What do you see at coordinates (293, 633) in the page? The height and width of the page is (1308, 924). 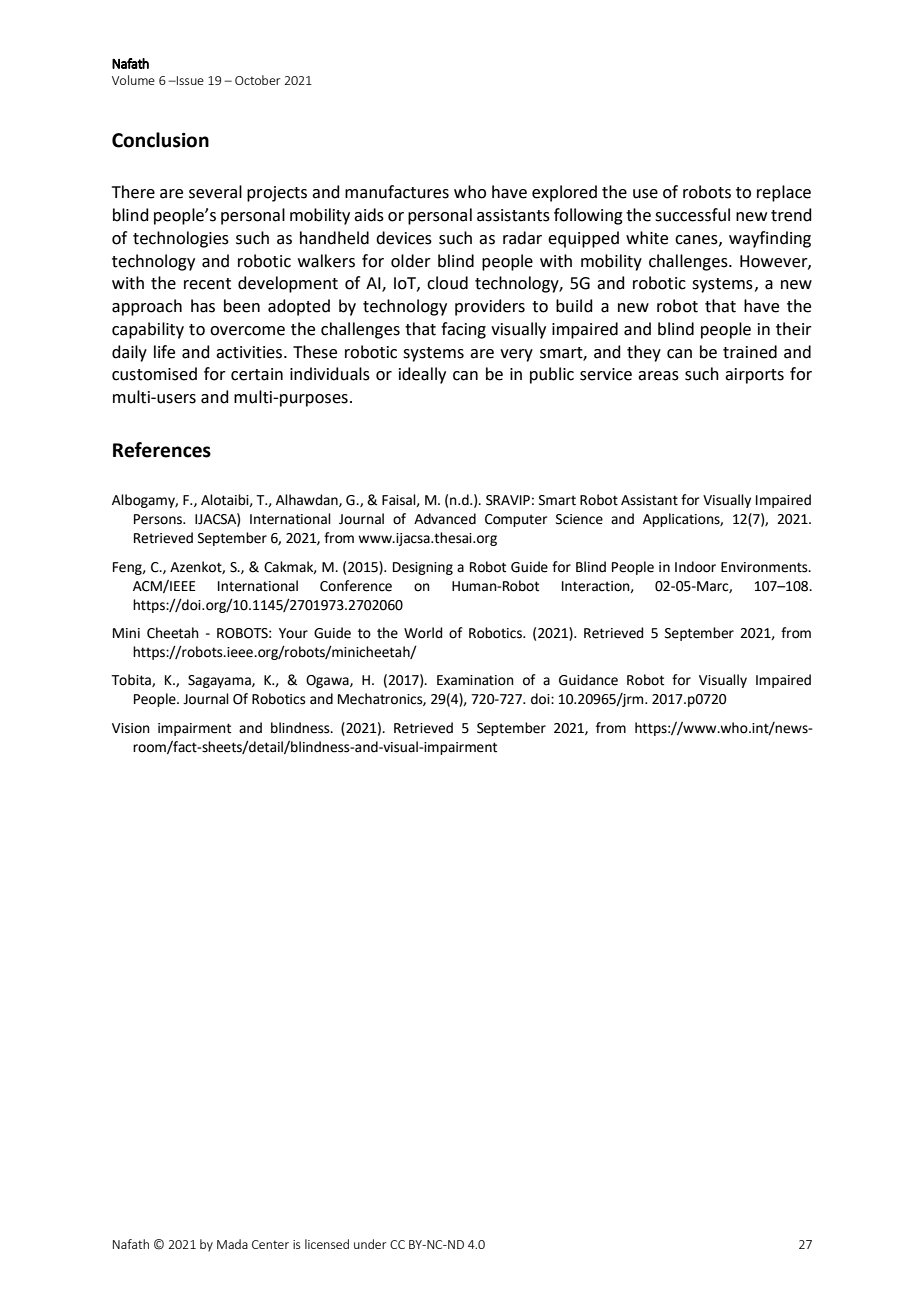 I see `Your` at bounding box center [293, 633].
